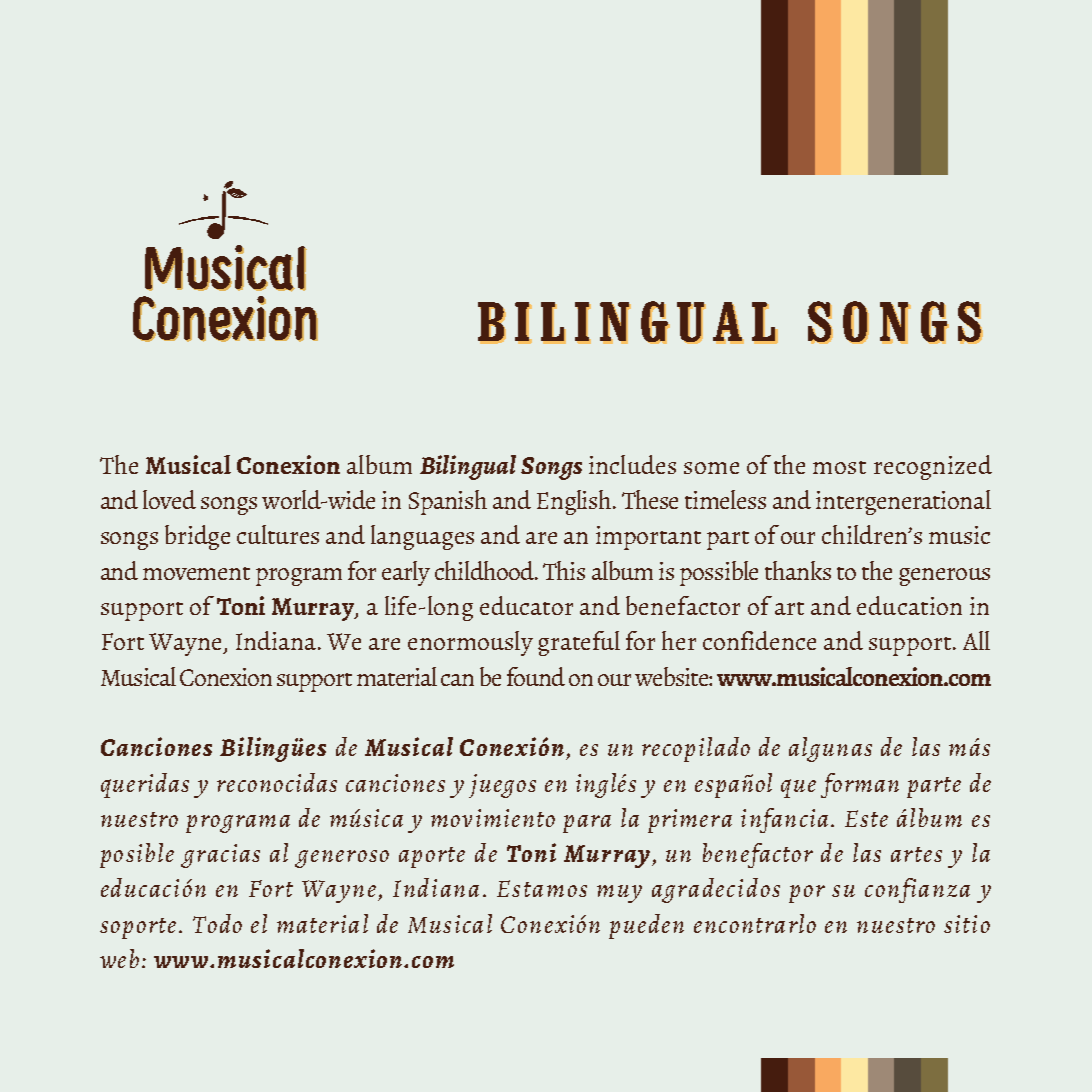 The height and width of the image is (1092, 1092). I want to click on All, so click(976, 640).
